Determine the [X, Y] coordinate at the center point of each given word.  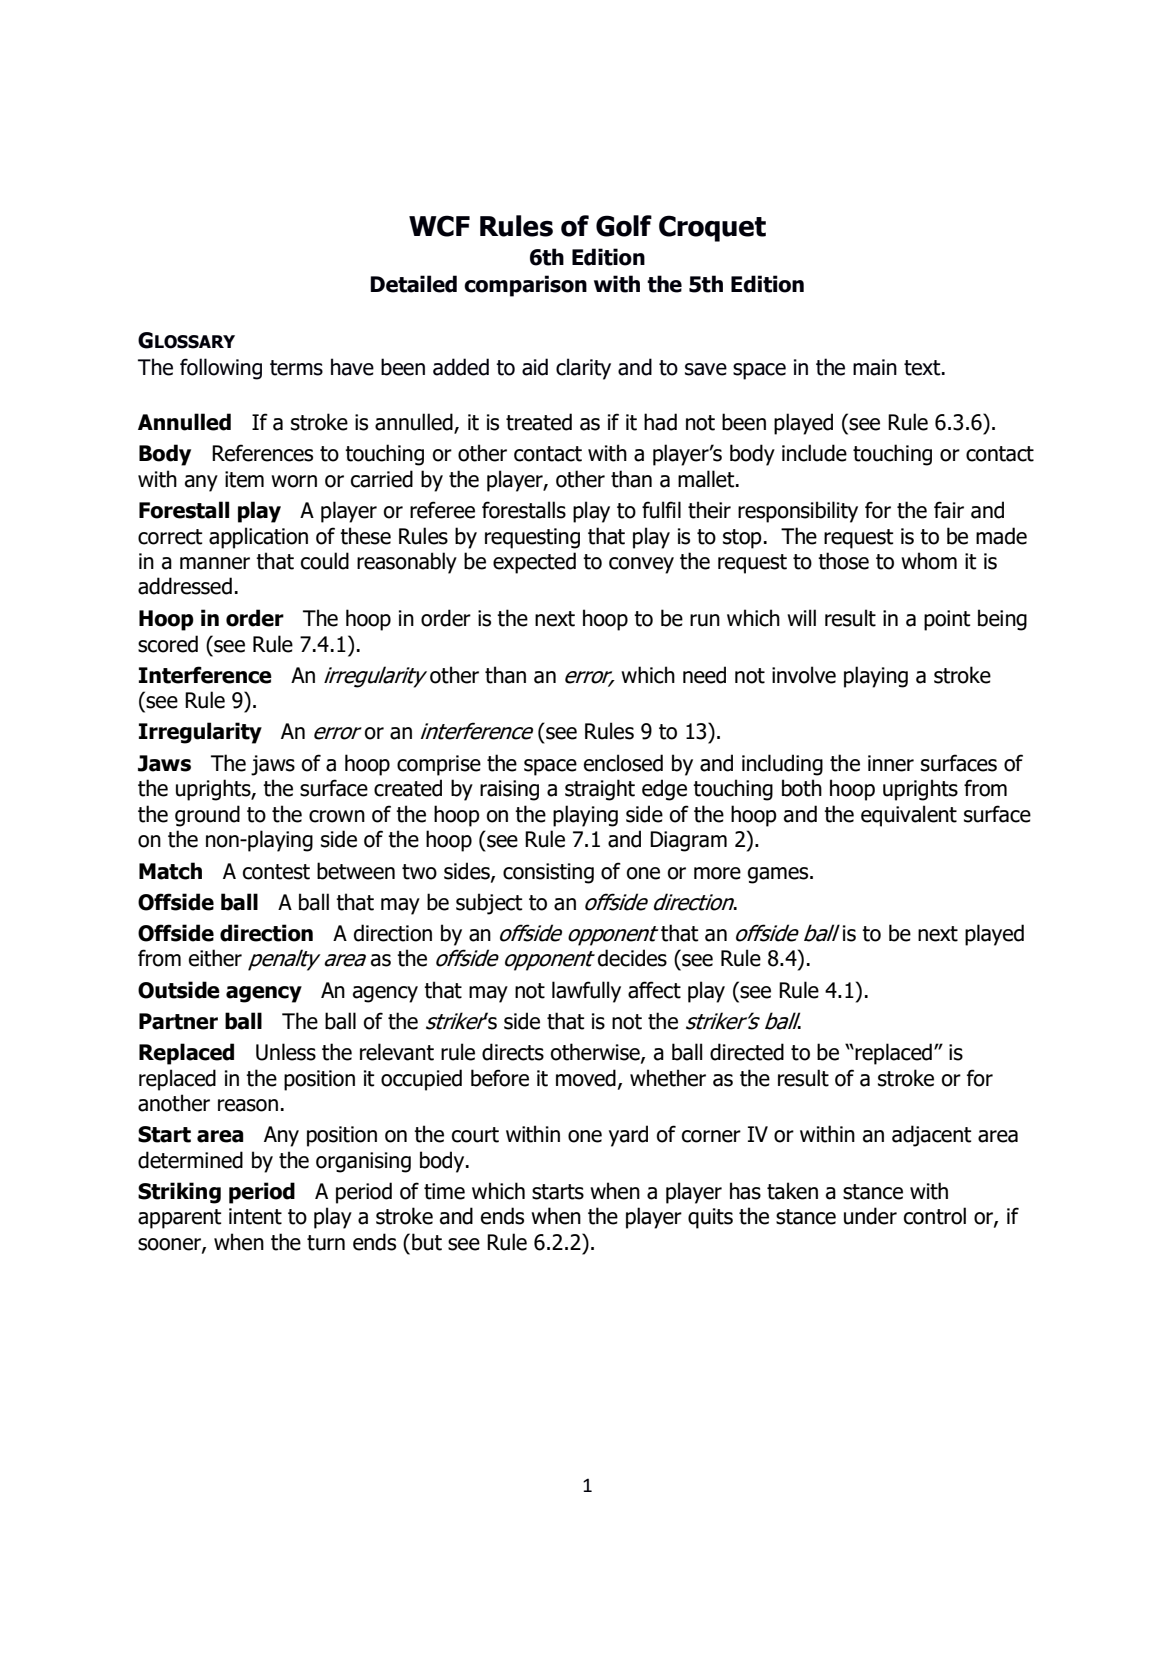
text [923, 368]
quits [710, 1218]
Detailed [413, 284]
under [870, 1216]
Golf [624, 226]
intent [255, 1216]
